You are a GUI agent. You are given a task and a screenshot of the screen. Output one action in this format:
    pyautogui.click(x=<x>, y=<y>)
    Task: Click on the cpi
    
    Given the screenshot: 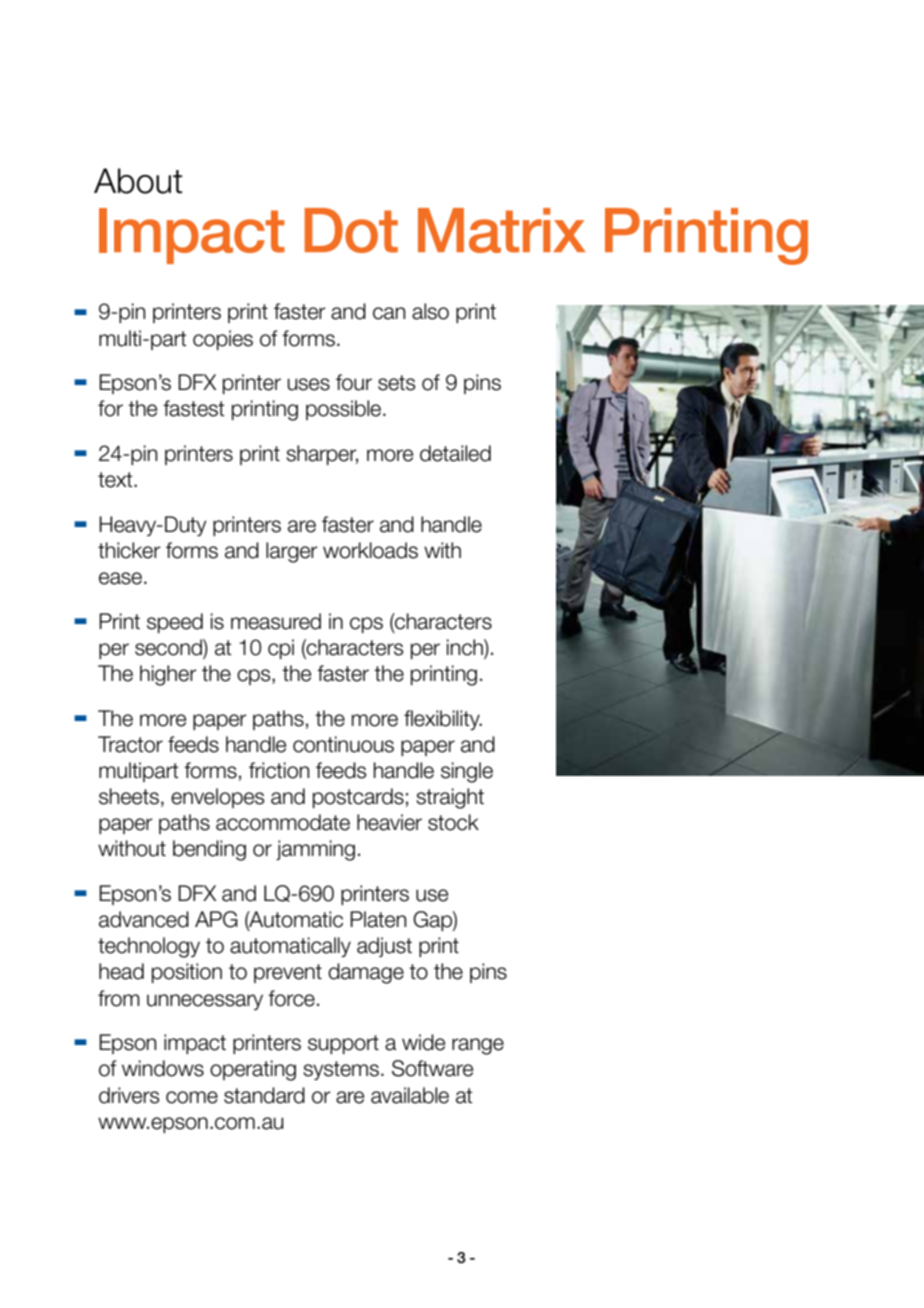 What is the action you would take?
    pyautogui.click(x=281, y=649)
